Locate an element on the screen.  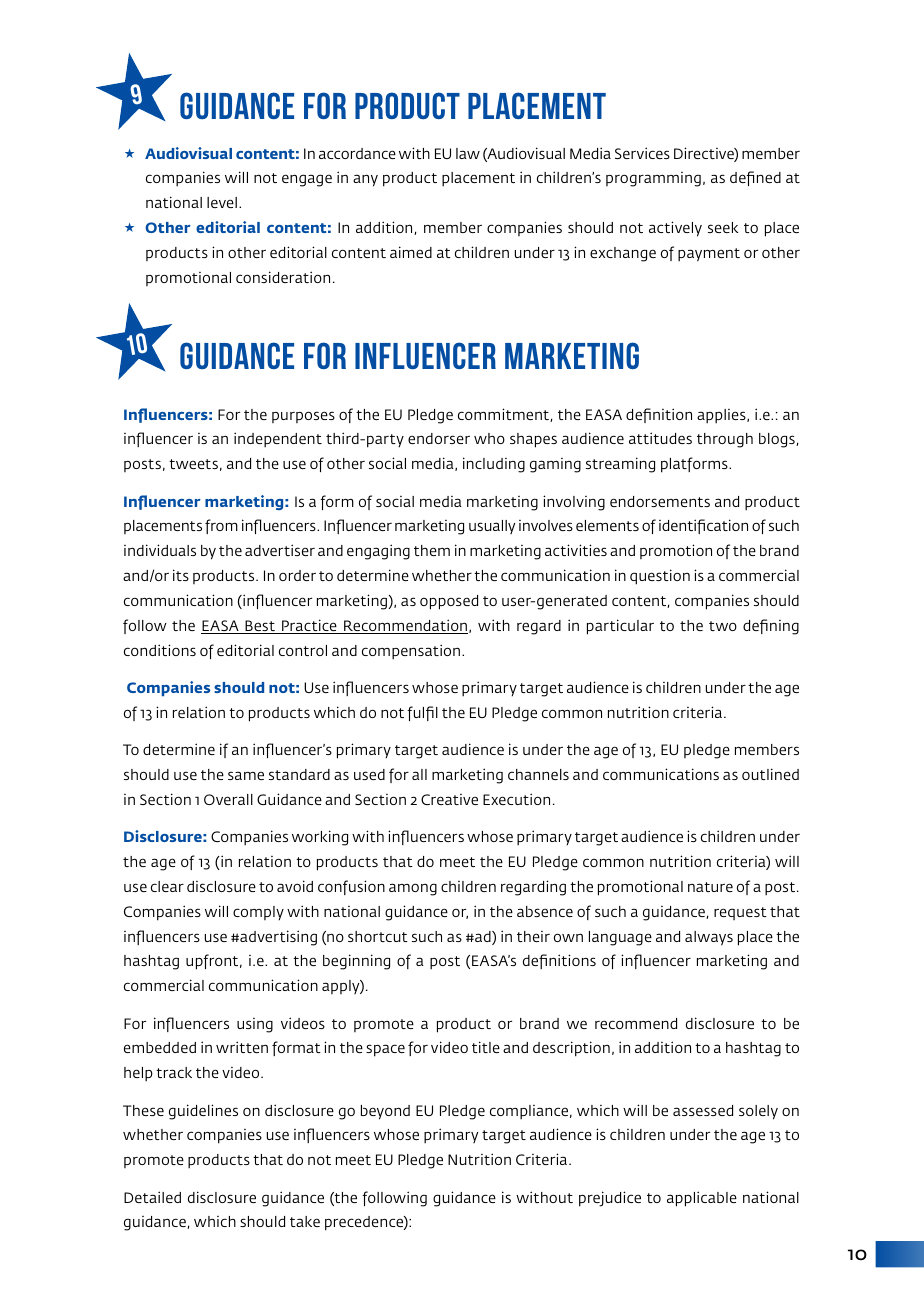
level is located at coordinates (222, 202).
